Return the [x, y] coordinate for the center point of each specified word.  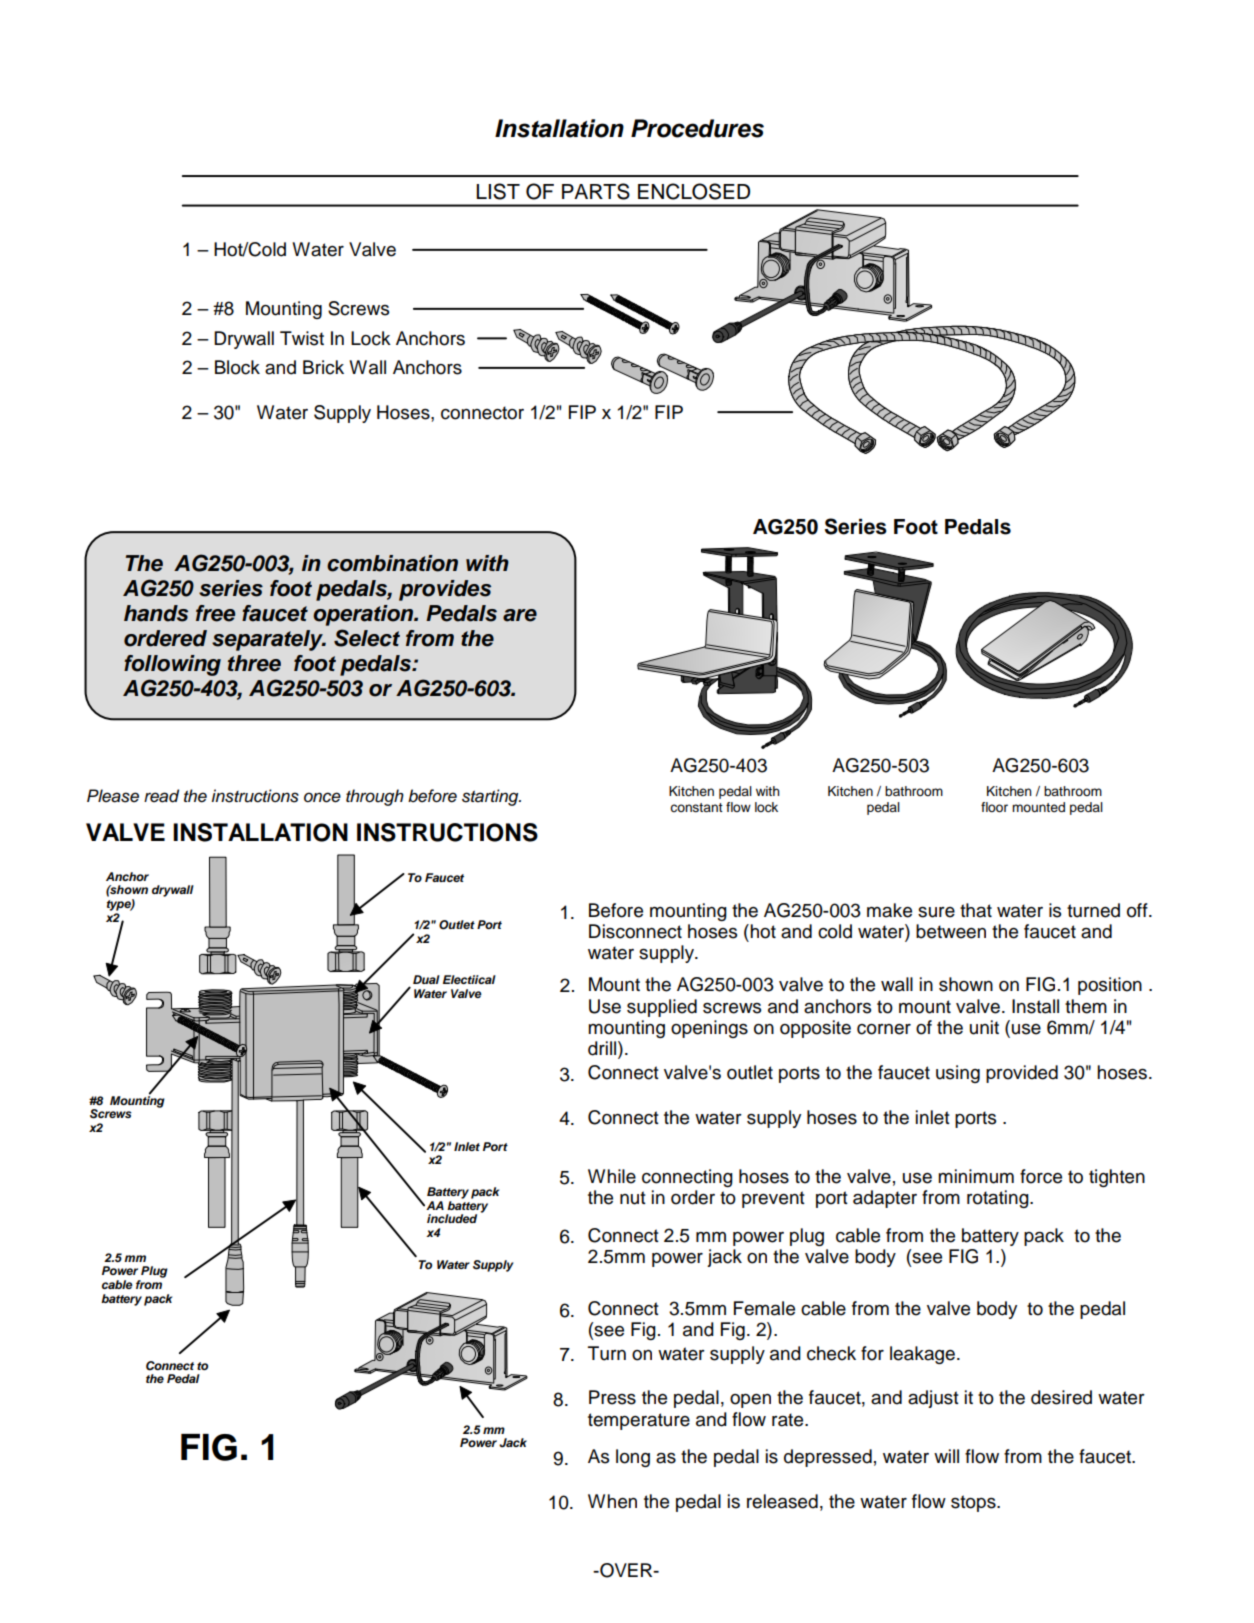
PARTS [596, 191]
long [633, 1458]
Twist [302, 338]
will [946, 1456]
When [612, 1501]
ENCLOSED [694, 191]
